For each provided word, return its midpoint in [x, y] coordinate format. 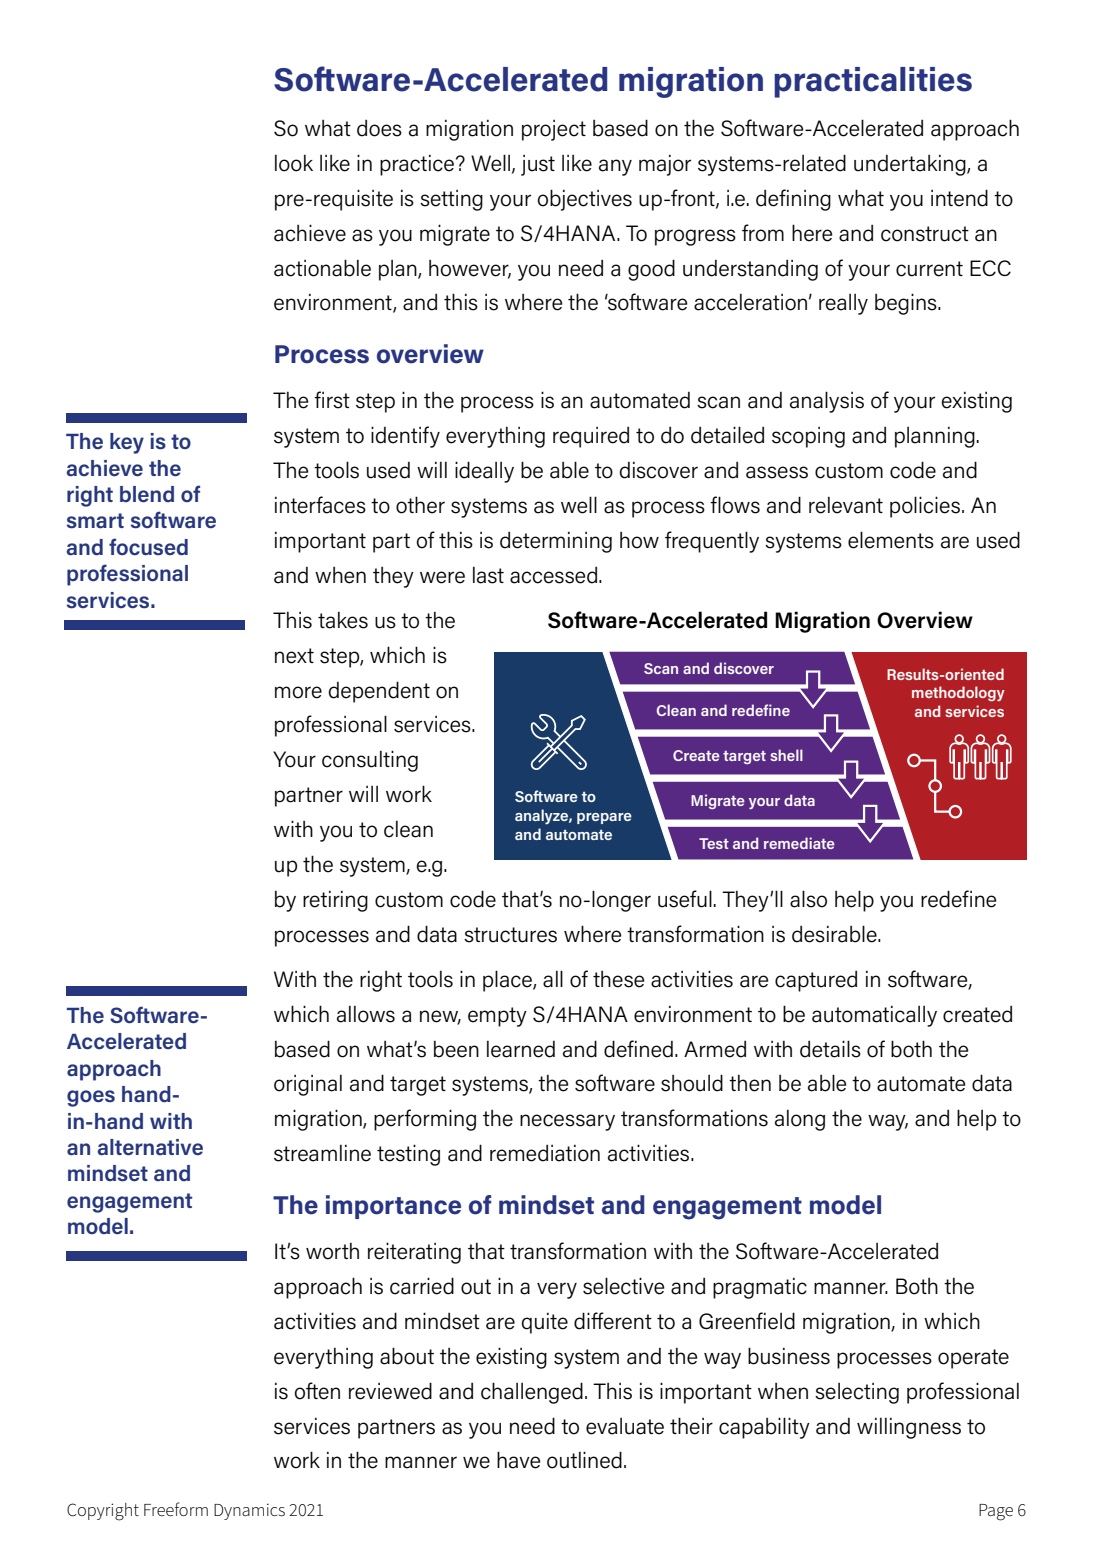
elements [891, 540]
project [554, 130]
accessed [553, 575]
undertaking [911, 165]
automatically [874, 1016]
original [308, 1085]
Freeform [176, 1509]
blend [147, 494]
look [294, 163]
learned [521, 1049]
